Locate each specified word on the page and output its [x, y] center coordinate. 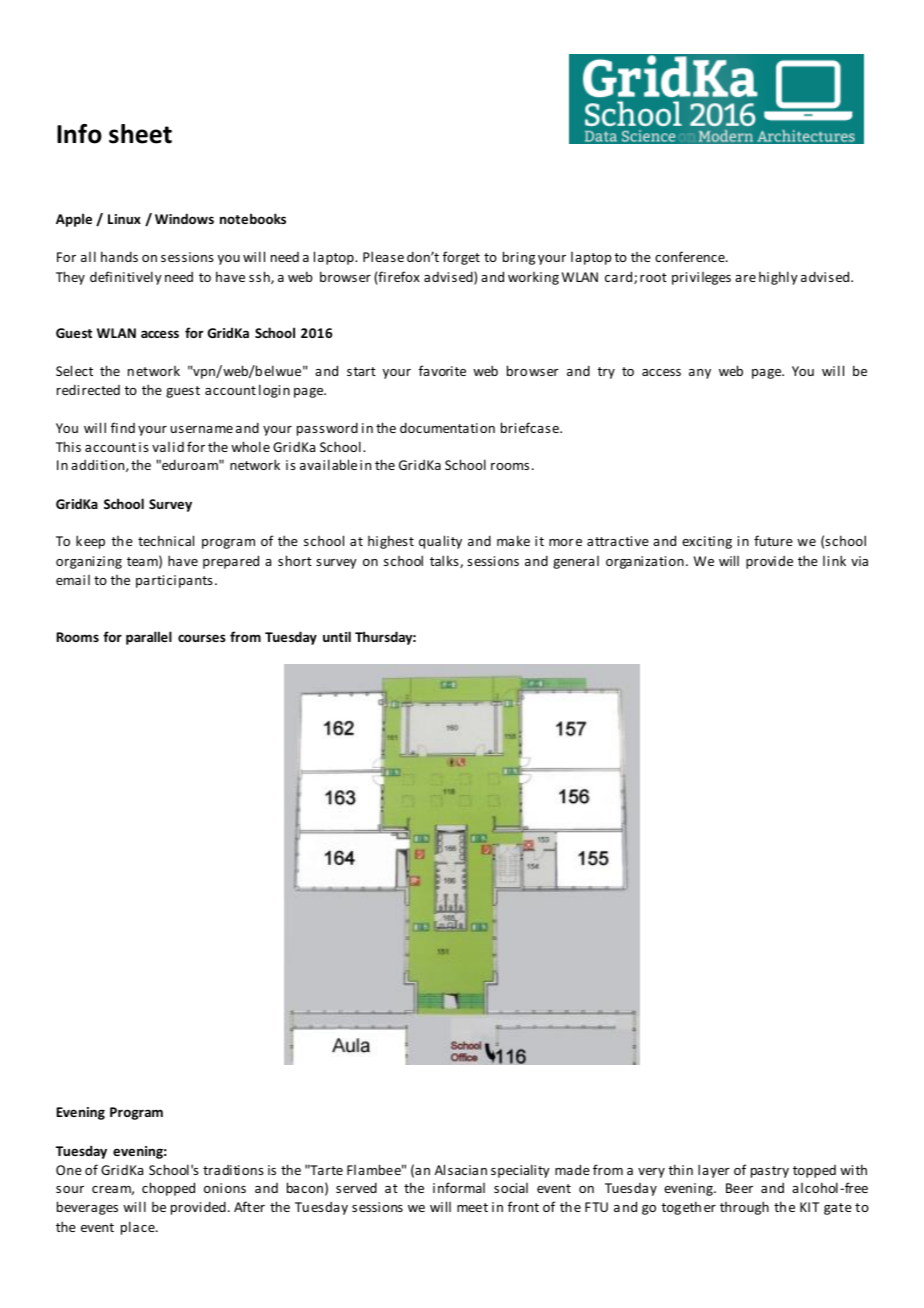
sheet [140, 134]
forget [461, 258]
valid [168, 447]
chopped [168, 1189]
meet [472, 1207]
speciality [520, 1171]
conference [691, 256]
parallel [149, 638]
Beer [739, 1188]
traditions [233, 1169]
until [337, 636]
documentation [447, 427]
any [700, 374]
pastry [770, 1172]
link [834, 560]
